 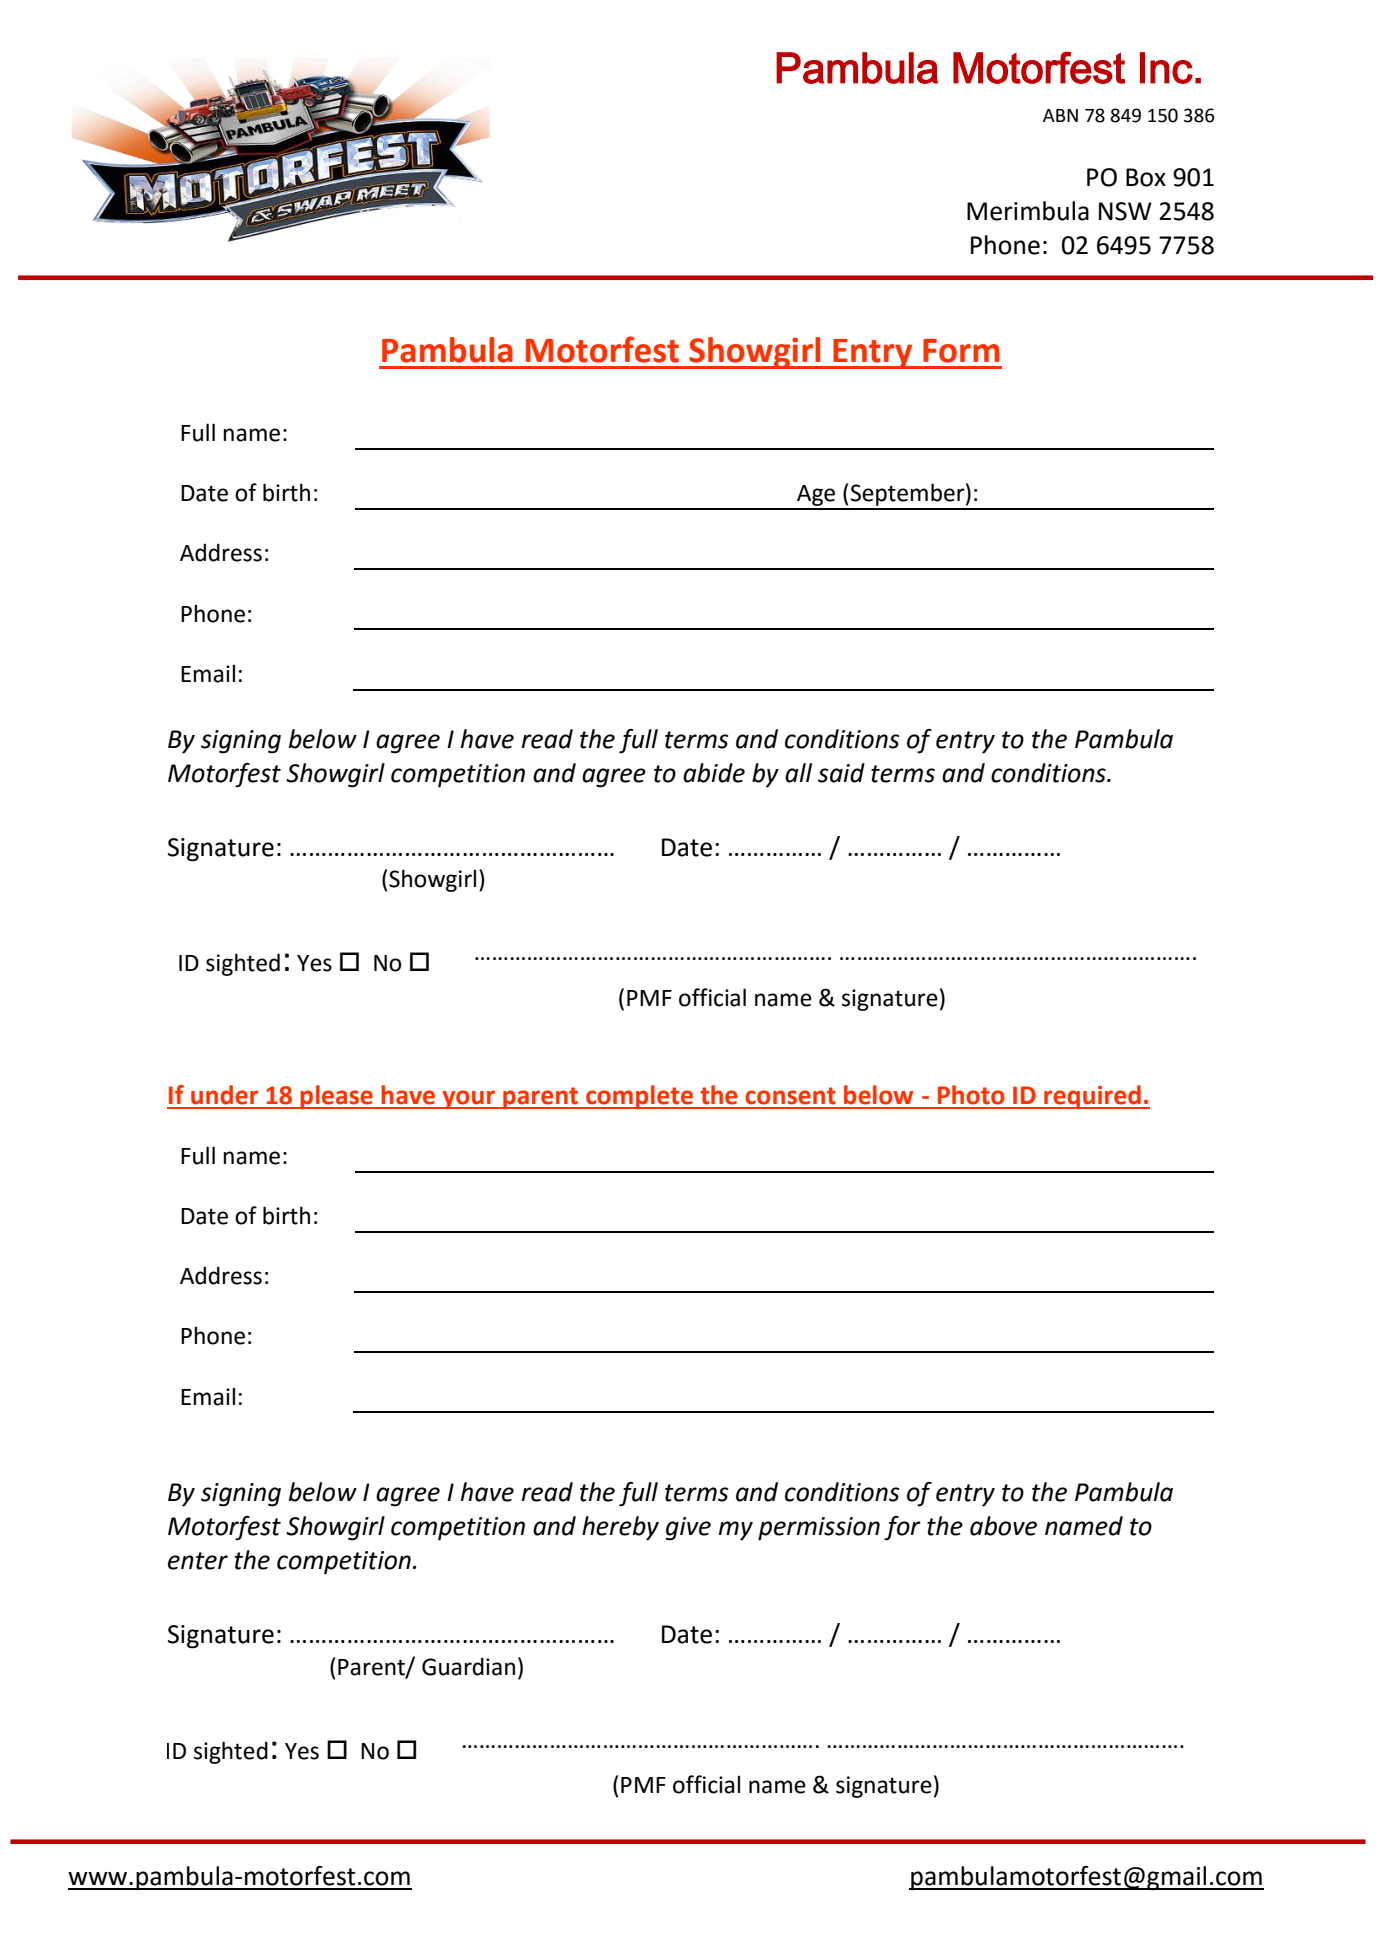 I want to click on enter, so click(x=198, y=1561).
